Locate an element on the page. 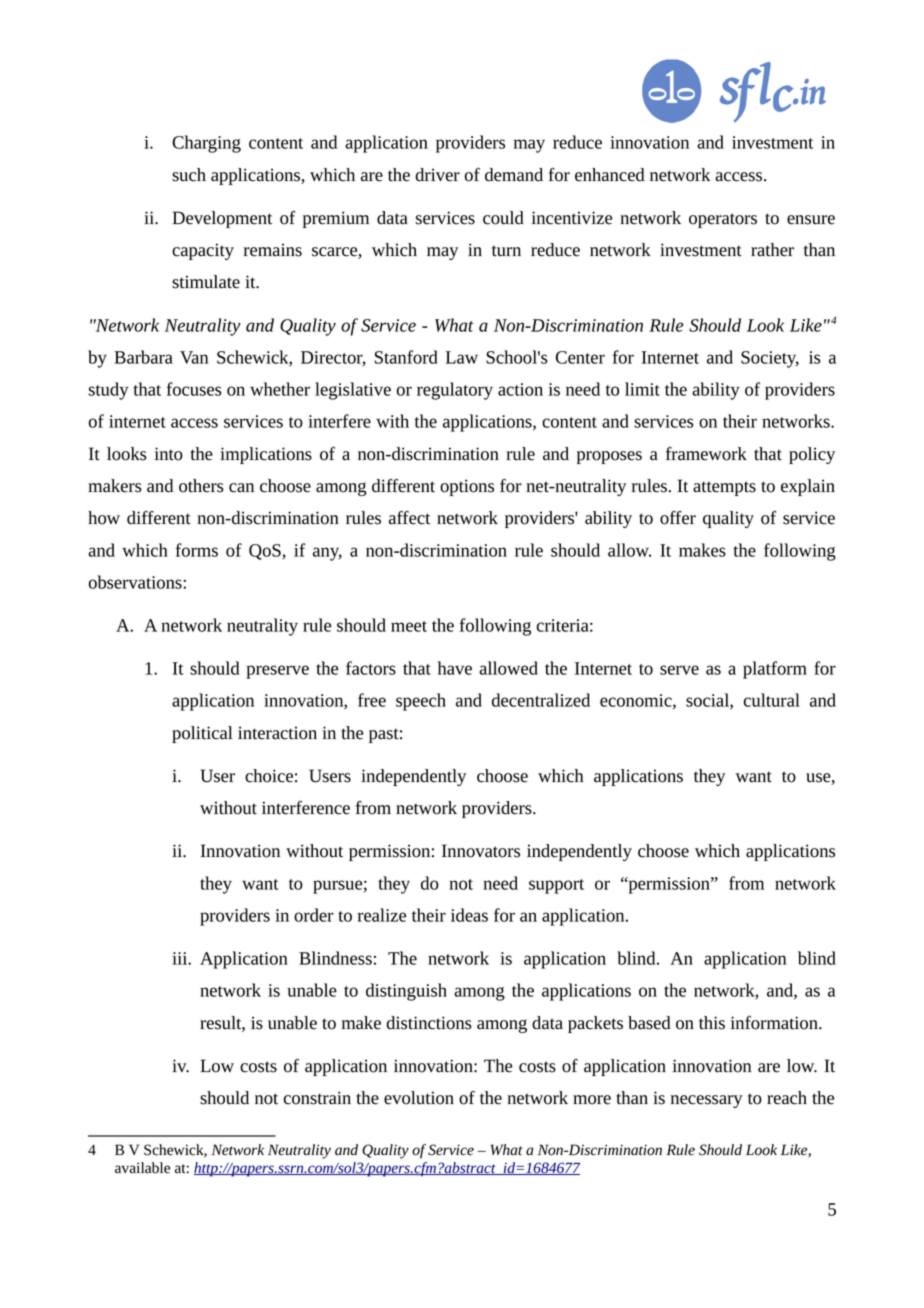 The height and width of the image is (1308, 924). available is located at coordinates (142, 1168).
